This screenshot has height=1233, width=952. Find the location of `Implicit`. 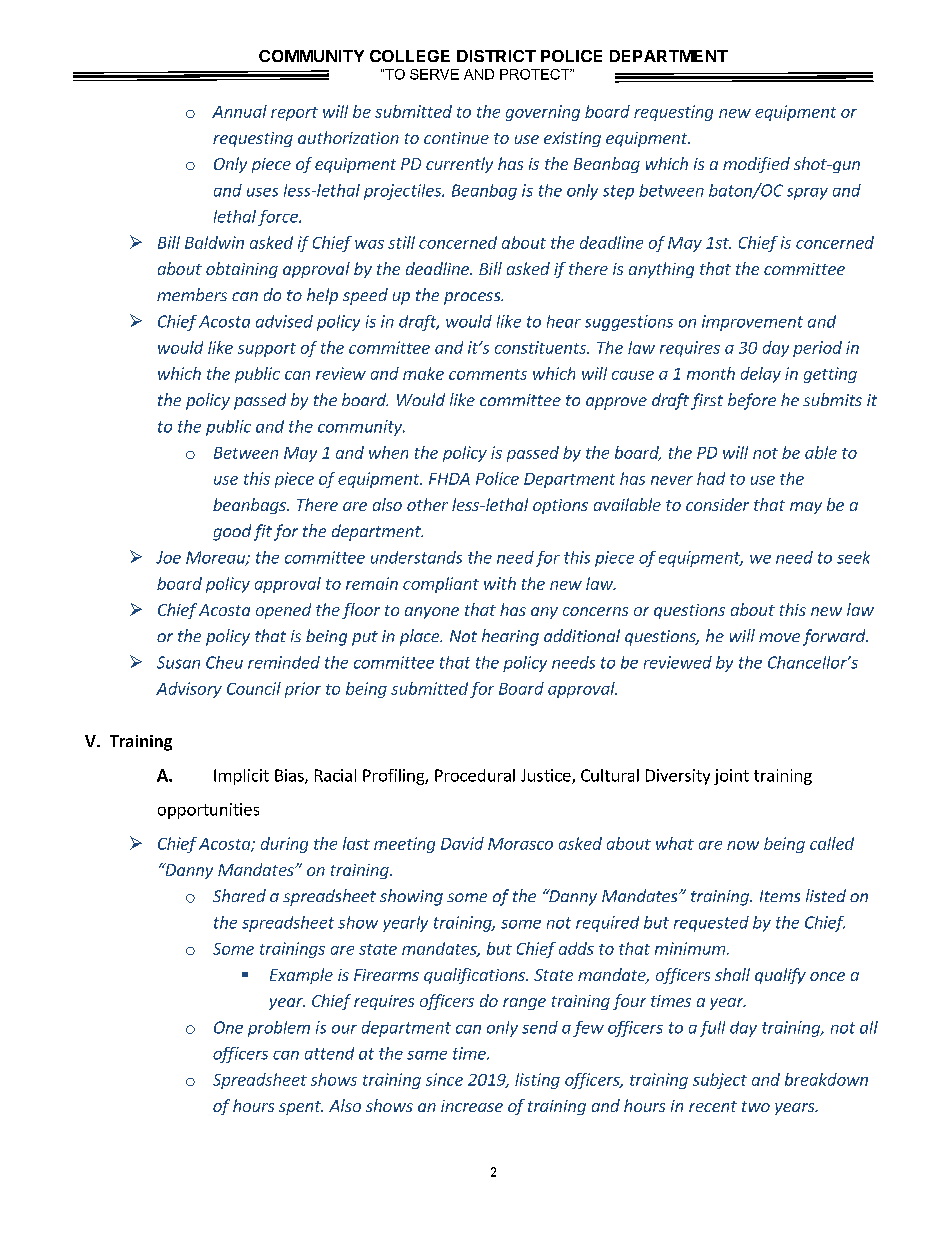

Implicit is located at coordinates (241, 777).
